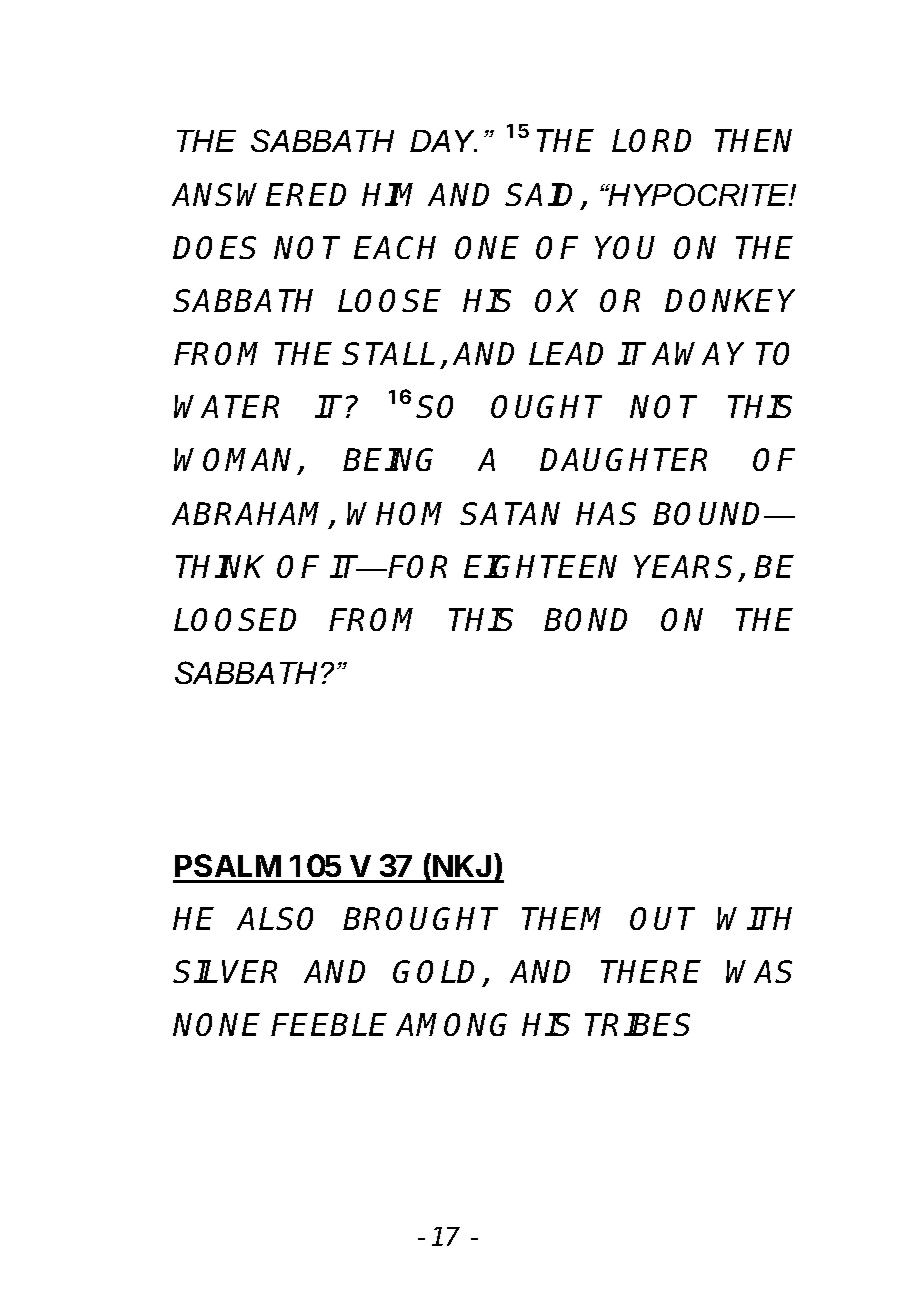  What do you see at coordinates (443, 141) in the screenshot?
I see `DAY` at bounding box center [443, 141].
